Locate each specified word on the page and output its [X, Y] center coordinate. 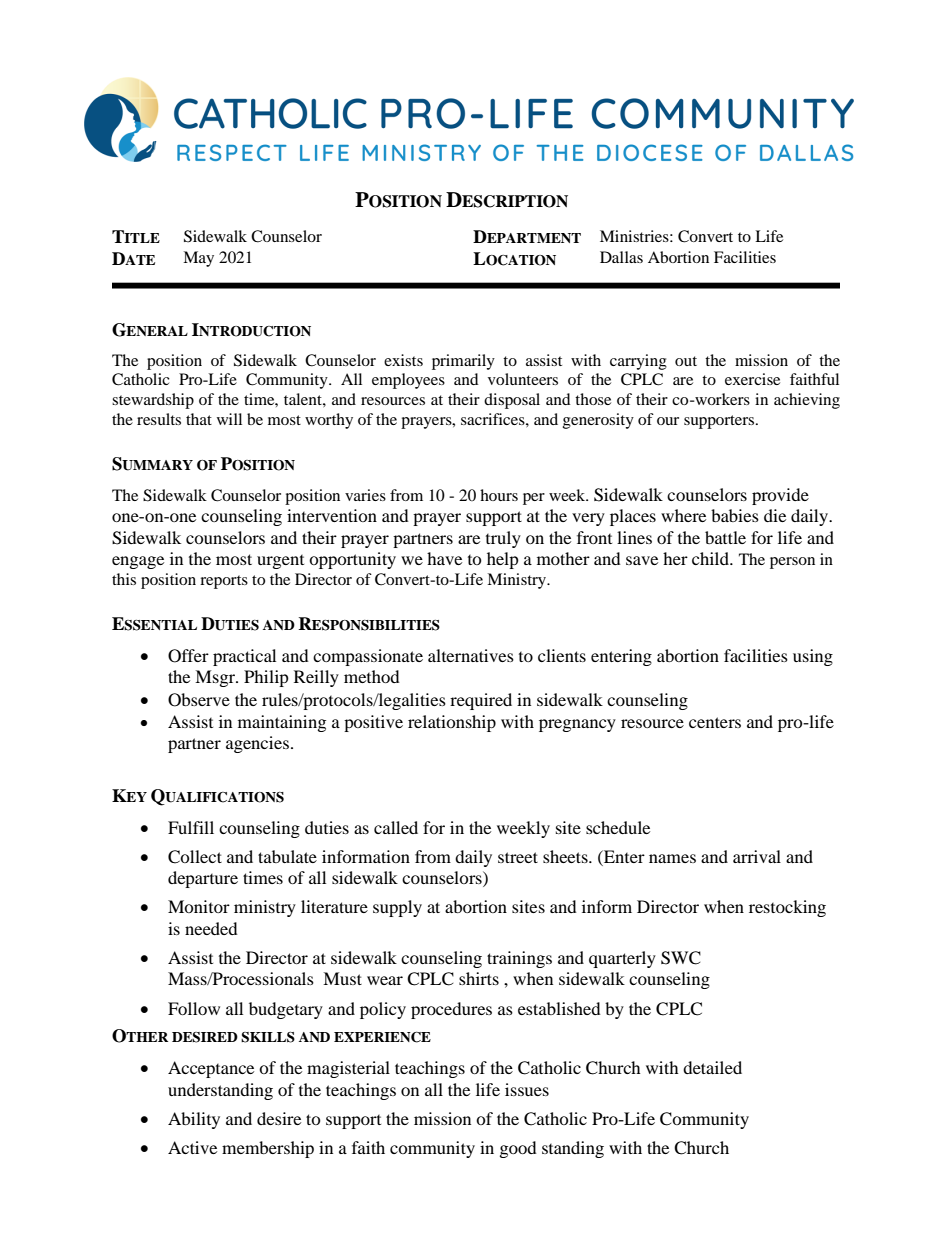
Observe [199, 700]
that [199, 419]
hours [499, 495]
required [481, 701]
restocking [787, 908]
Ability [194, 1120]
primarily [463, 362]
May [198, 259]
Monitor [199, 906]
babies [735, 515]
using [813, 657]
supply [397, 908]
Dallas [621, 257]
